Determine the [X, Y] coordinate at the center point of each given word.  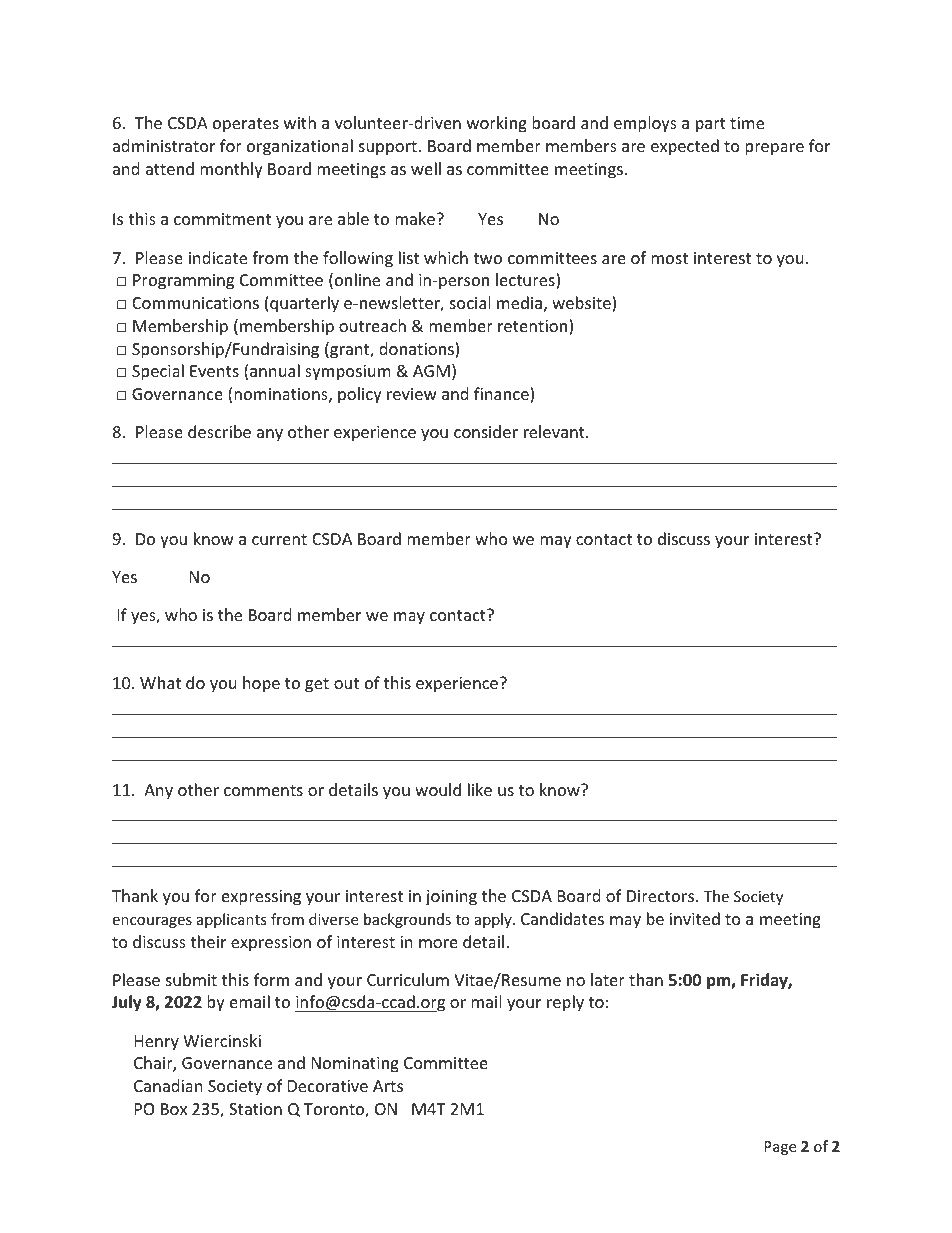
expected [685, 147]
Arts [388, 1086]
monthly [231, 170]
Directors [662, 896]
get [317, 685]
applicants [232, 920]
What [160, 682]
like [480, 789]
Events [214, 371]
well [426, 168]
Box [174, 1109]
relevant [555, 431]
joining [451, 898]
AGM [431, 371]
